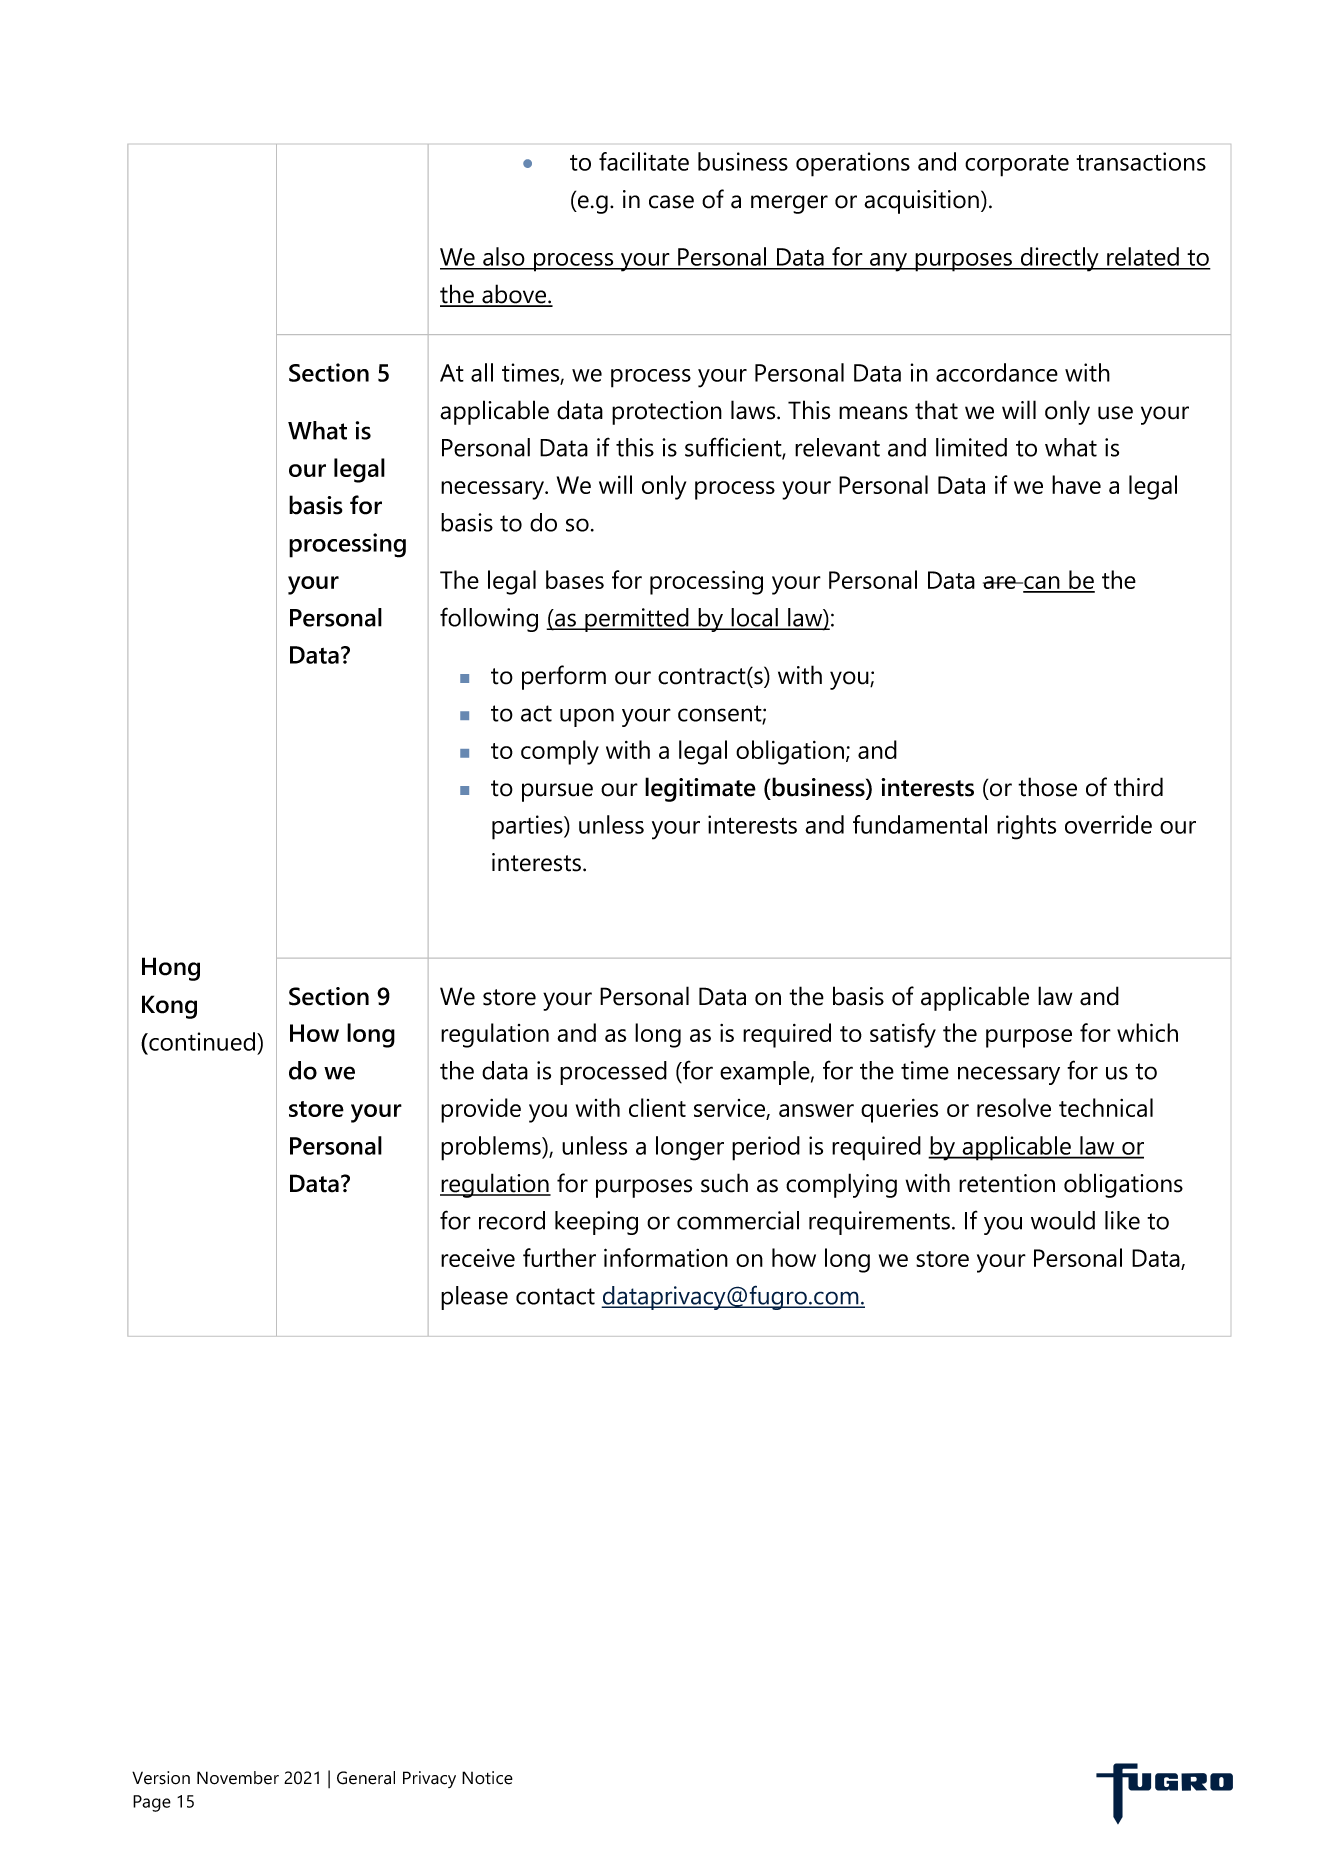  I want to click on information, so click(666, 1257).
